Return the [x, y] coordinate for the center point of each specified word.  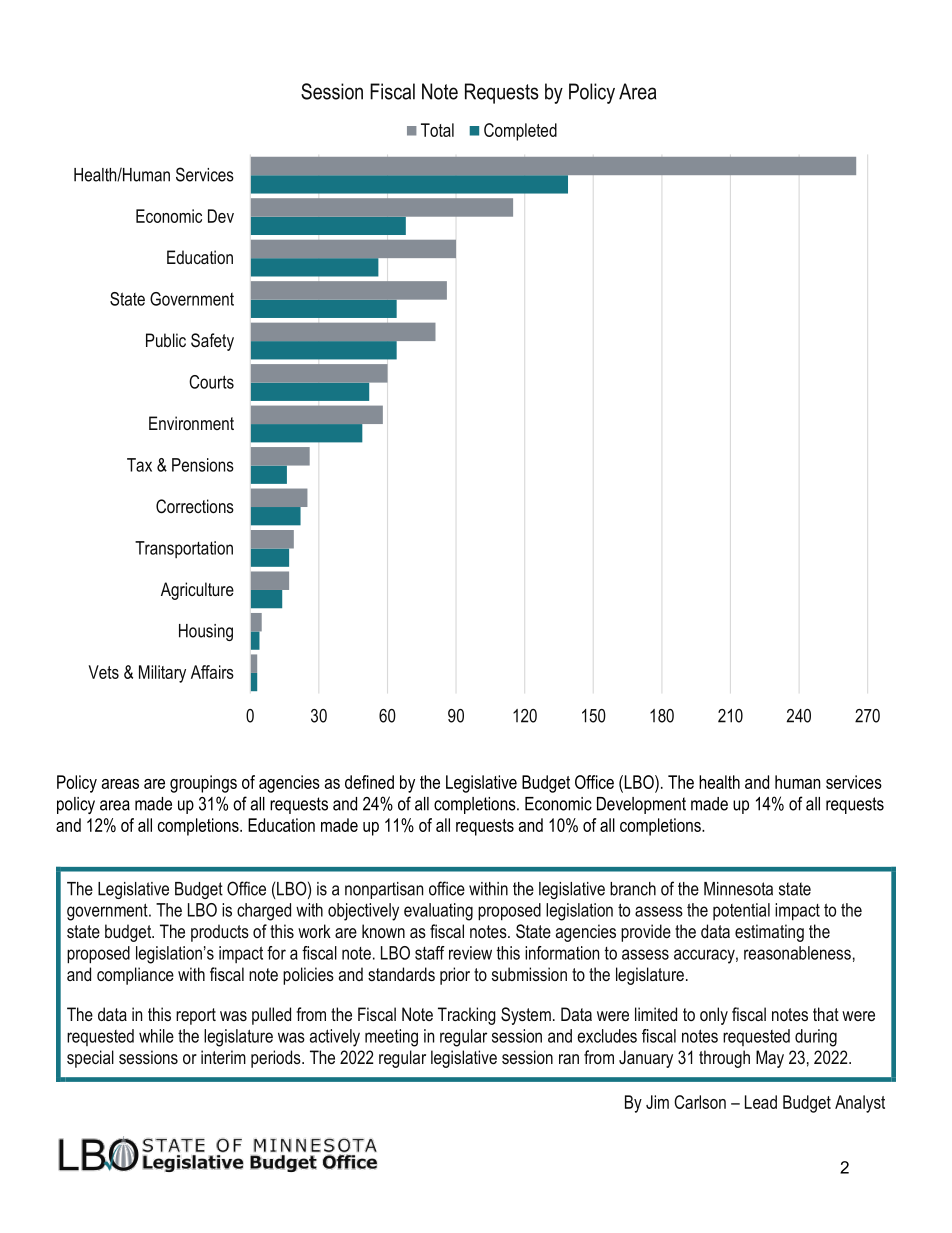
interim [223, 1057]
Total [437, 130]
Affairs [212, 672]
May [770, 1059]
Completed [520, 132]
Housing [206, 632]
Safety [212, 342]
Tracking [467, 1016]
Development [641, 805]
